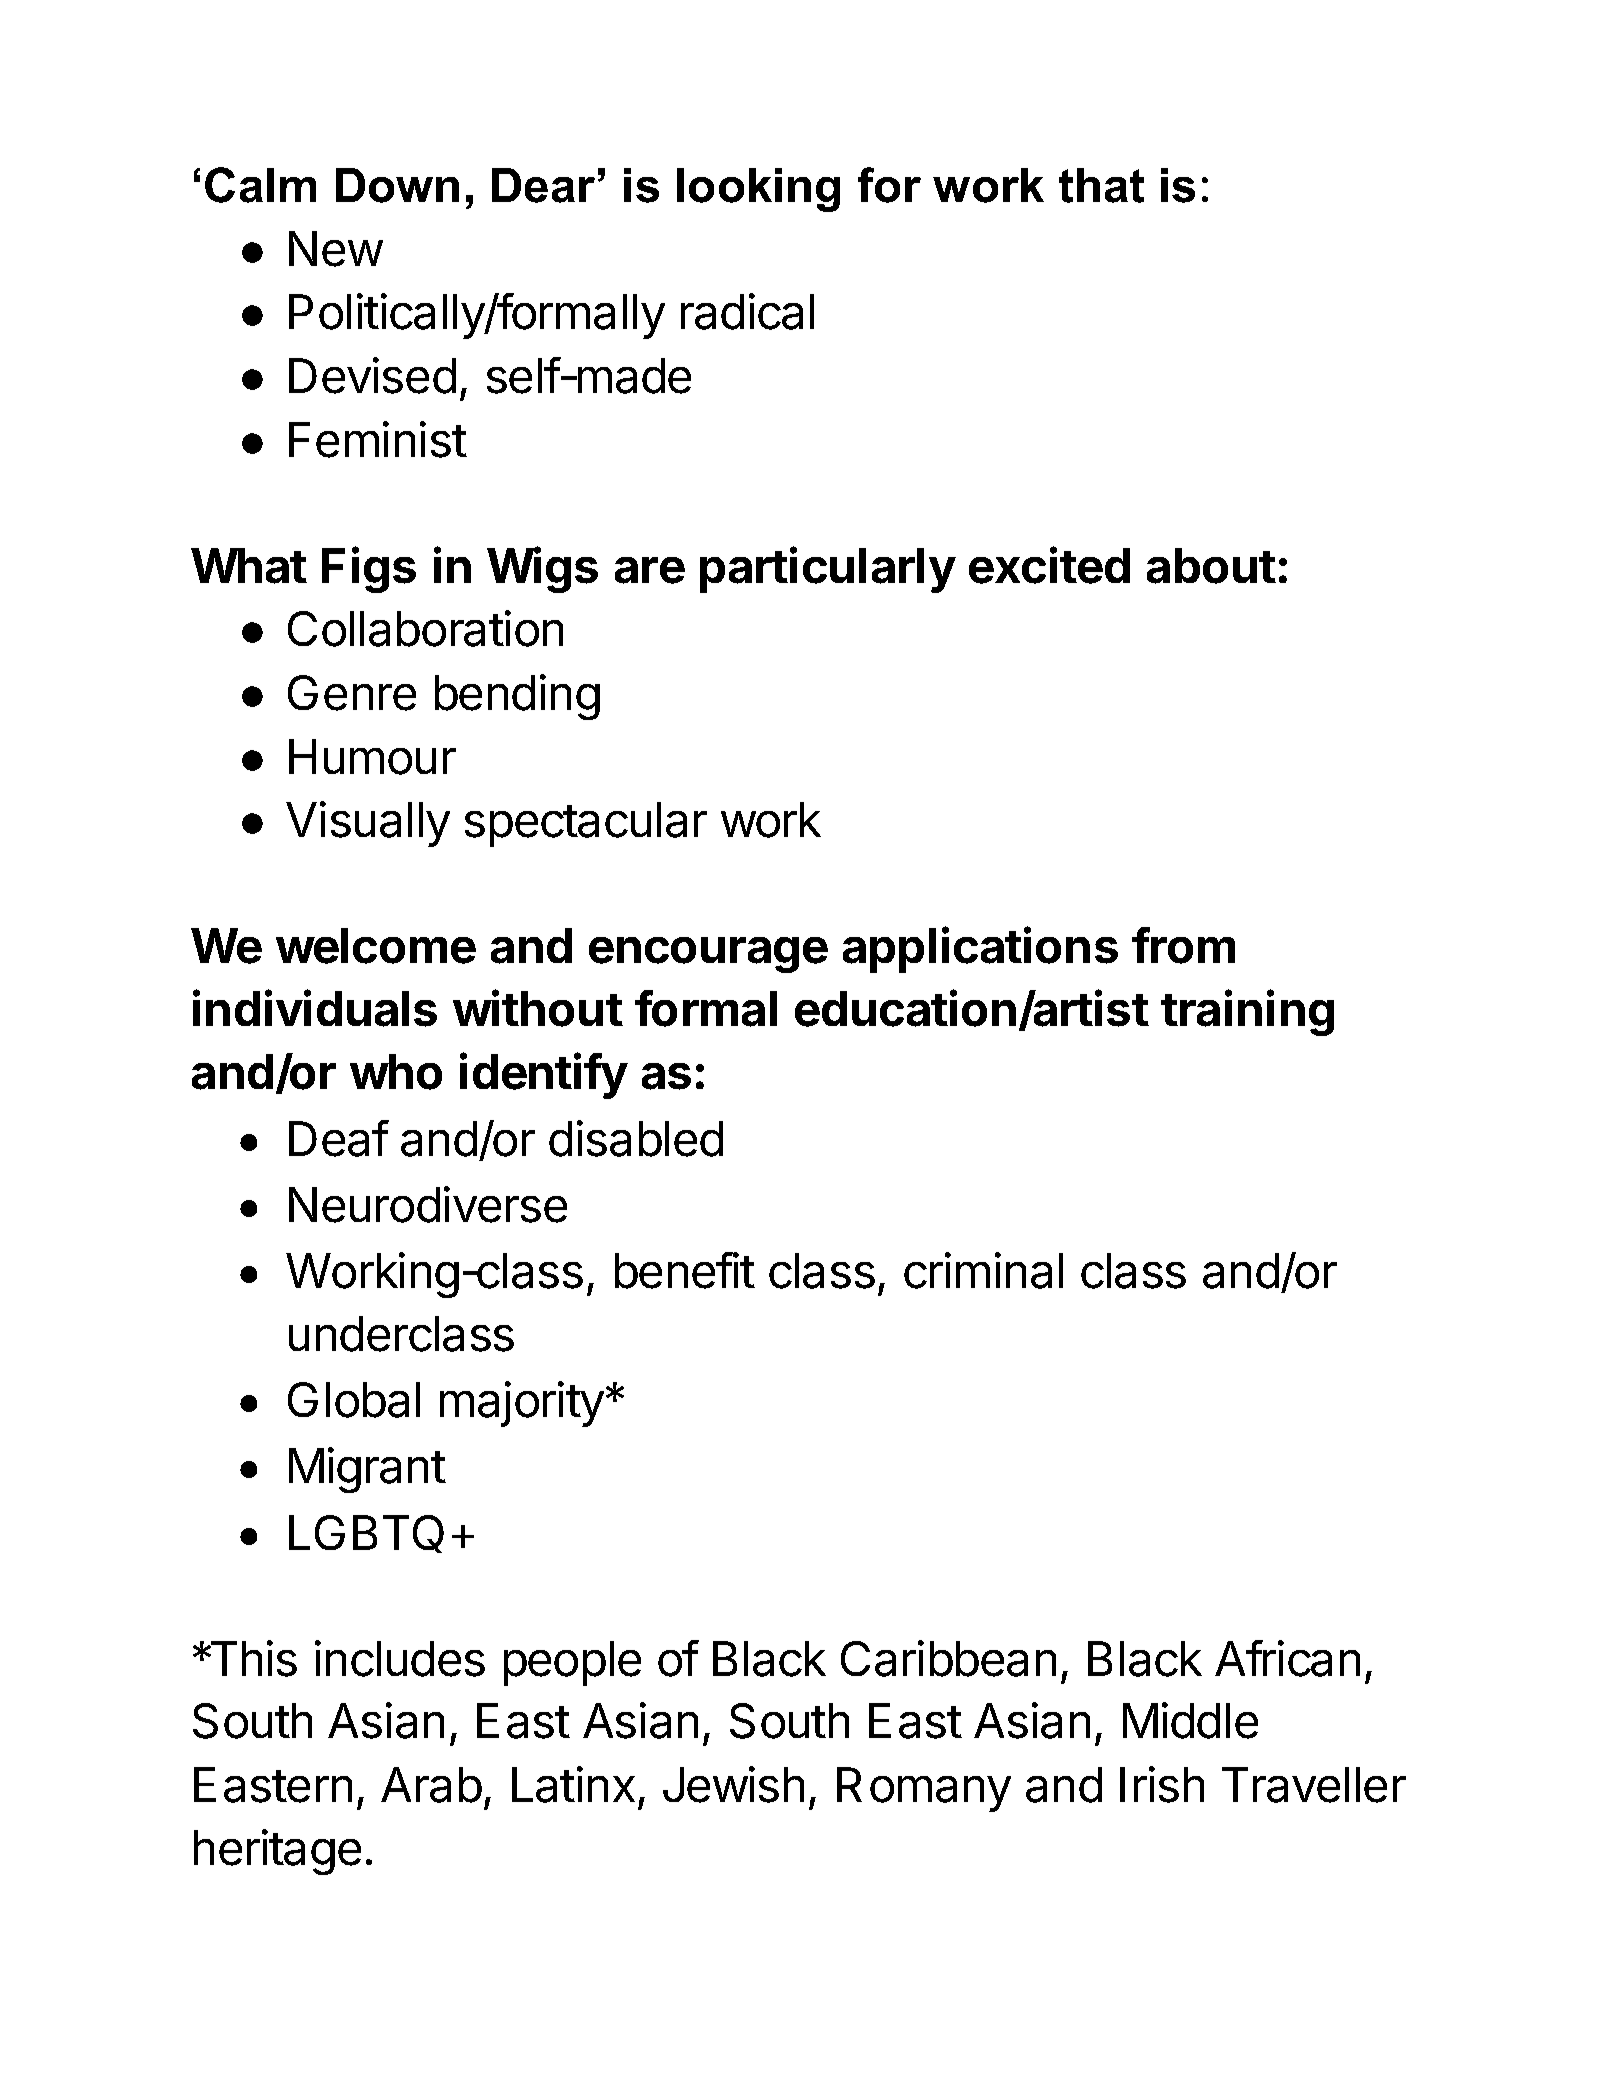 The width and height of the screenshot is (1619, 2096). What do you see at coordinates (1247, 1013) in the screenshot?
I see `training` at bounding box center [1247, 1013].
